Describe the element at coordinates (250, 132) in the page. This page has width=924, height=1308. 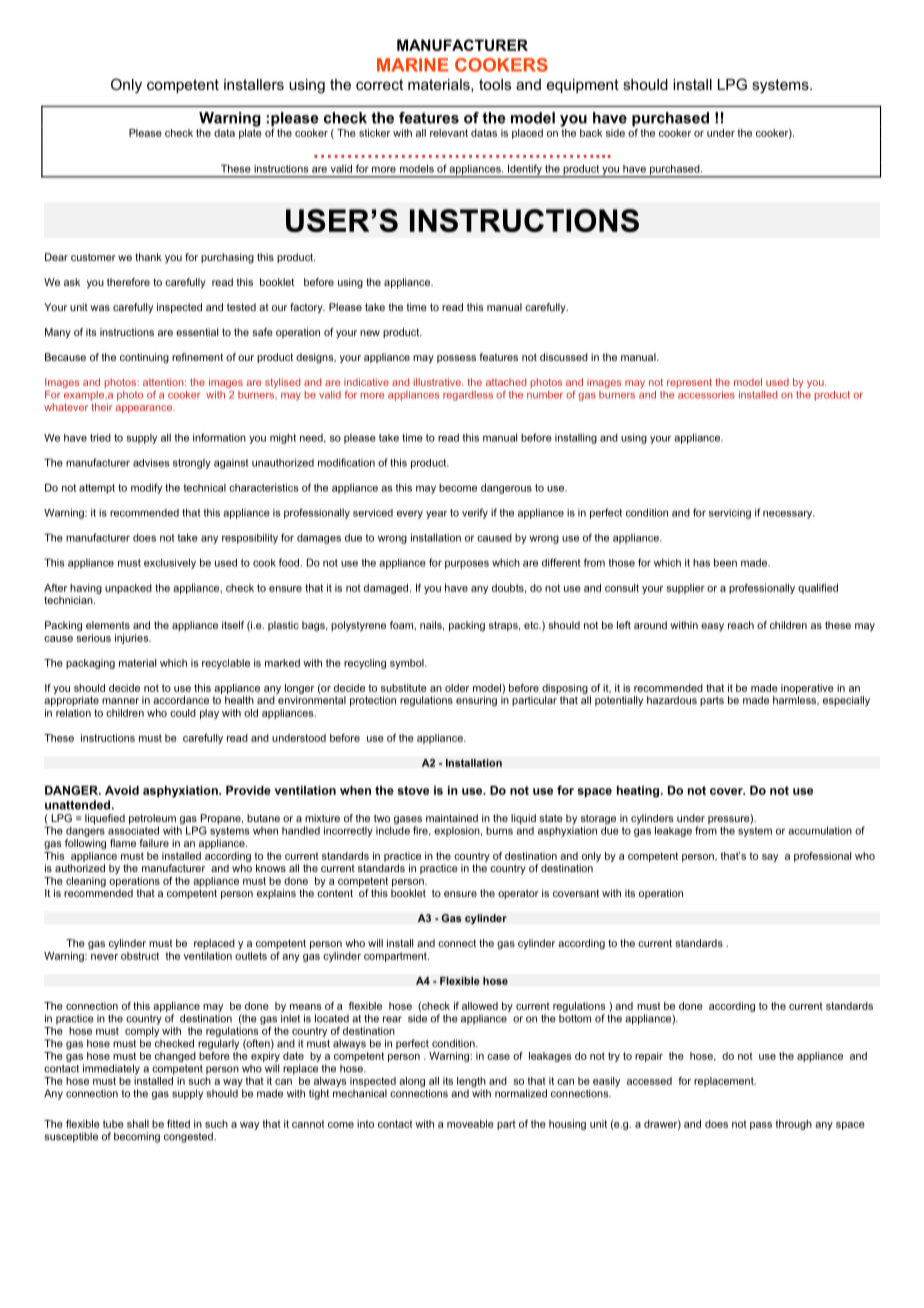
I see `plate` at that location.
